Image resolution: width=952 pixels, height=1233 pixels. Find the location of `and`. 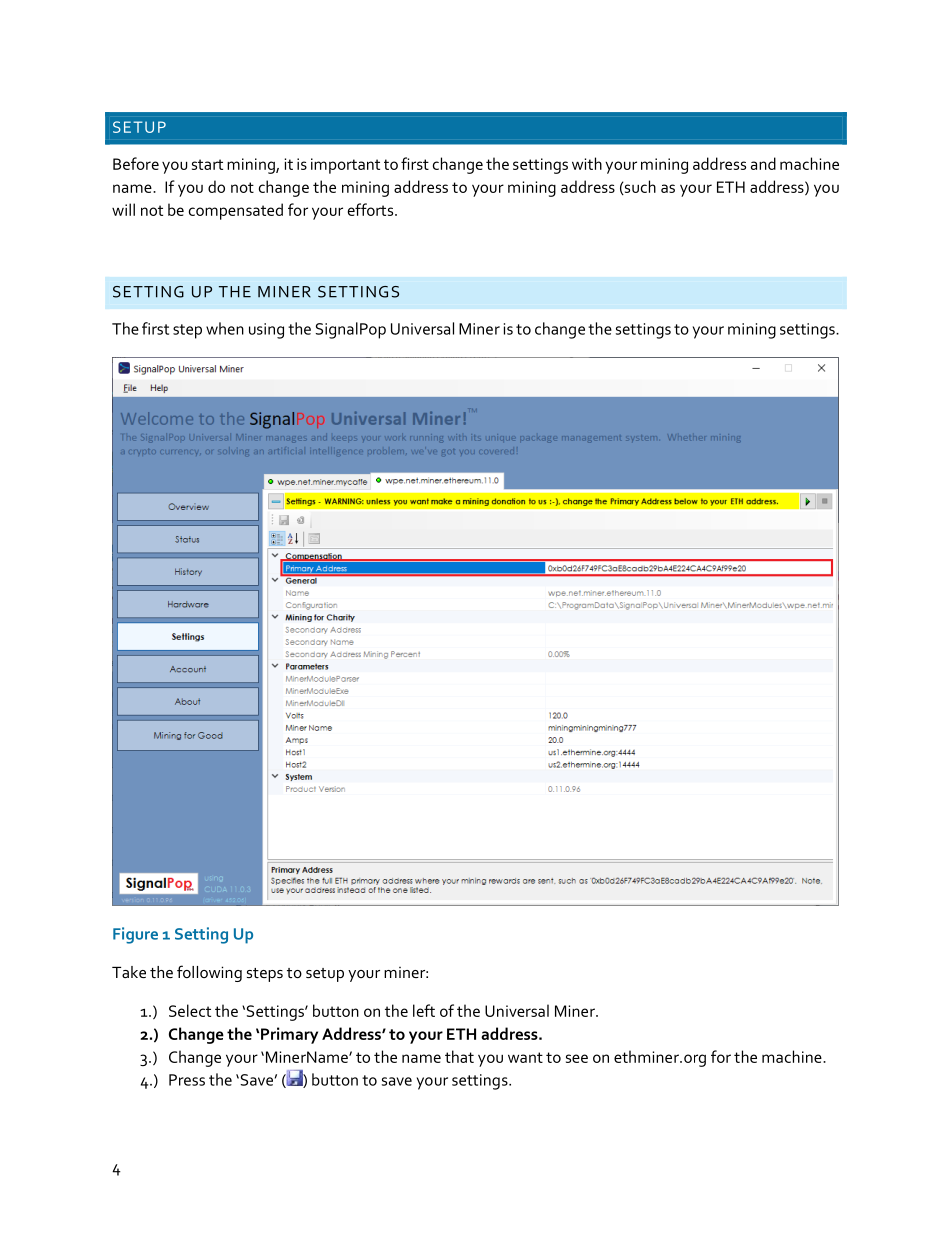

and is located at coordinates (763, 163).
